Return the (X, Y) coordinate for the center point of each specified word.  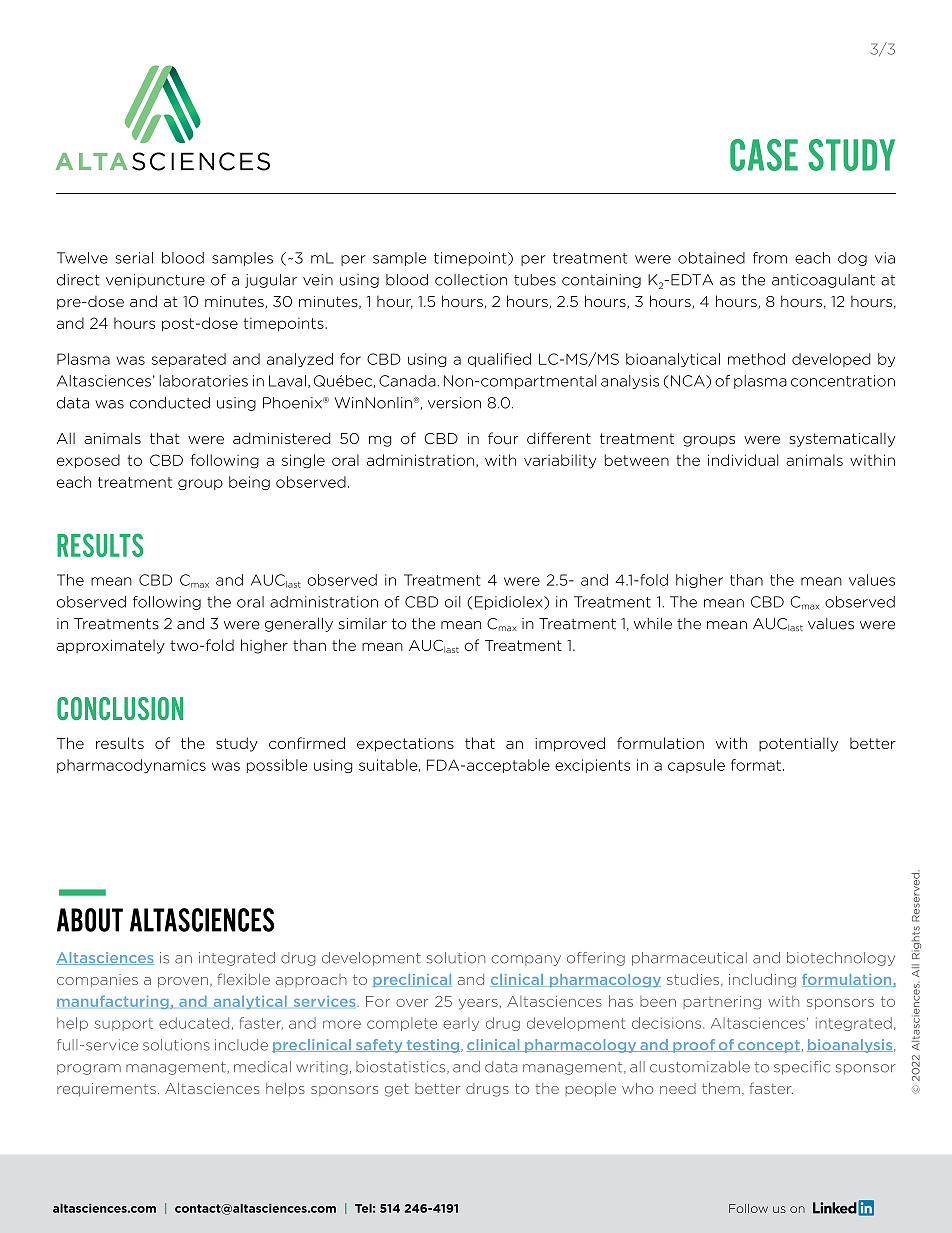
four (503, 438)
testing (433, 1046)
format (756, 765)
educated (194, 1023)
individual (743, 460)
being (249, 483)
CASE (764, 155)
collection (471, 280)
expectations (405, 745)
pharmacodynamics (131, 766)
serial (134, 258)
